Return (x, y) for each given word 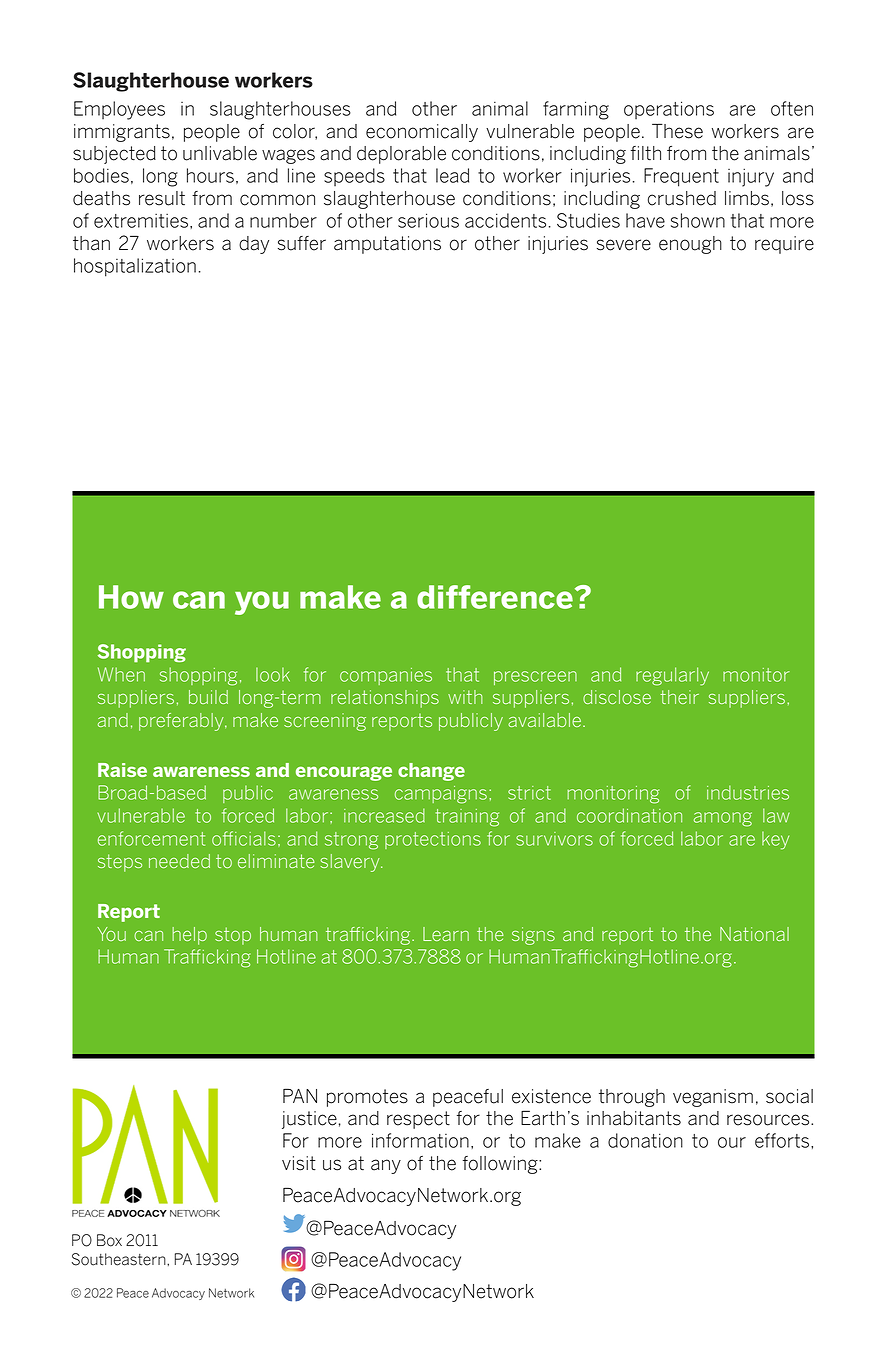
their (679, 697)
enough (690, 245)
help (189, 936)
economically (422, 133)
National (754, 934)
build (208, 697)
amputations (387, 245)
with (465, 697)
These (677, 131)
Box (109, 1240)
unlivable (220, 153)
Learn (446, 934)
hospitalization (135, 267)
